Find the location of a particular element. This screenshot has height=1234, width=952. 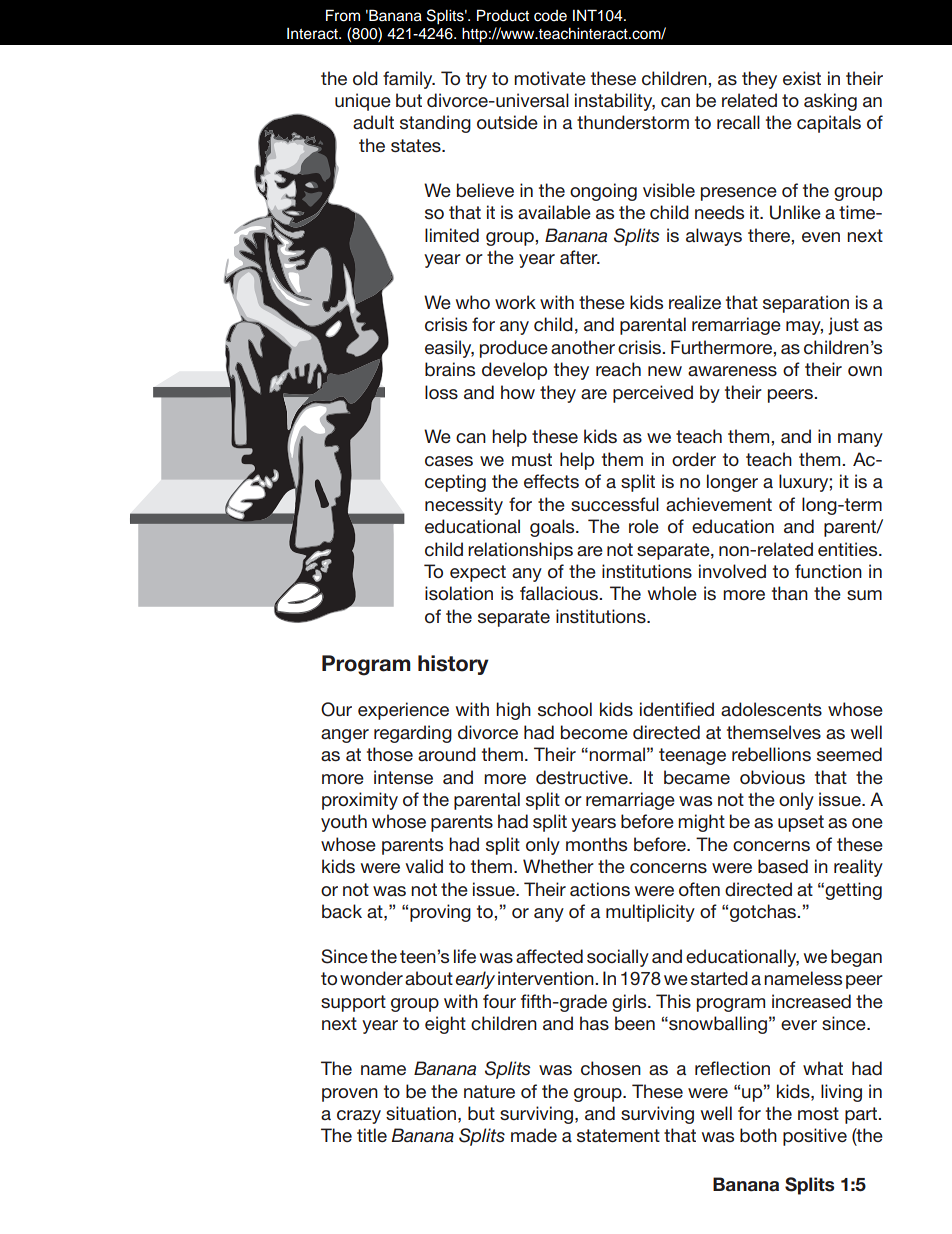

isolation is located at coordinates (459, 593).
